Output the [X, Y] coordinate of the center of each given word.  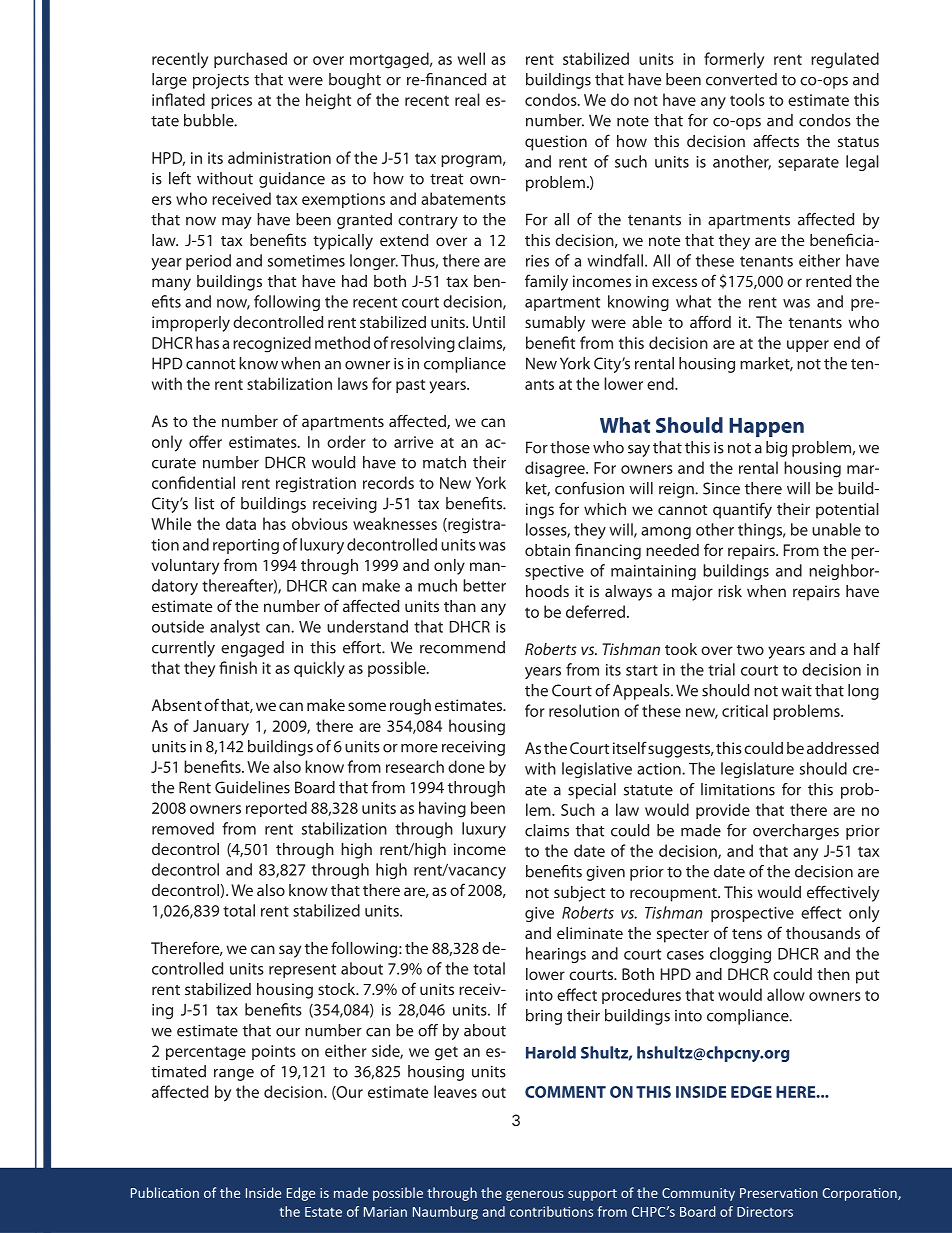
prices [231, 101]
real [467, 99]
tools [747, 99]
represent [302, 971]
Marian [385, 1211]
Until [489, 322]
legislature [757, 770]
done [466, 766]
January [221, 728]
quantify [742, 510]
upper [808, 346]
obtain [547, 550]
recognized [272, 344]
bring [544, 1017]
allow [786, 994]
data [241, 523]
